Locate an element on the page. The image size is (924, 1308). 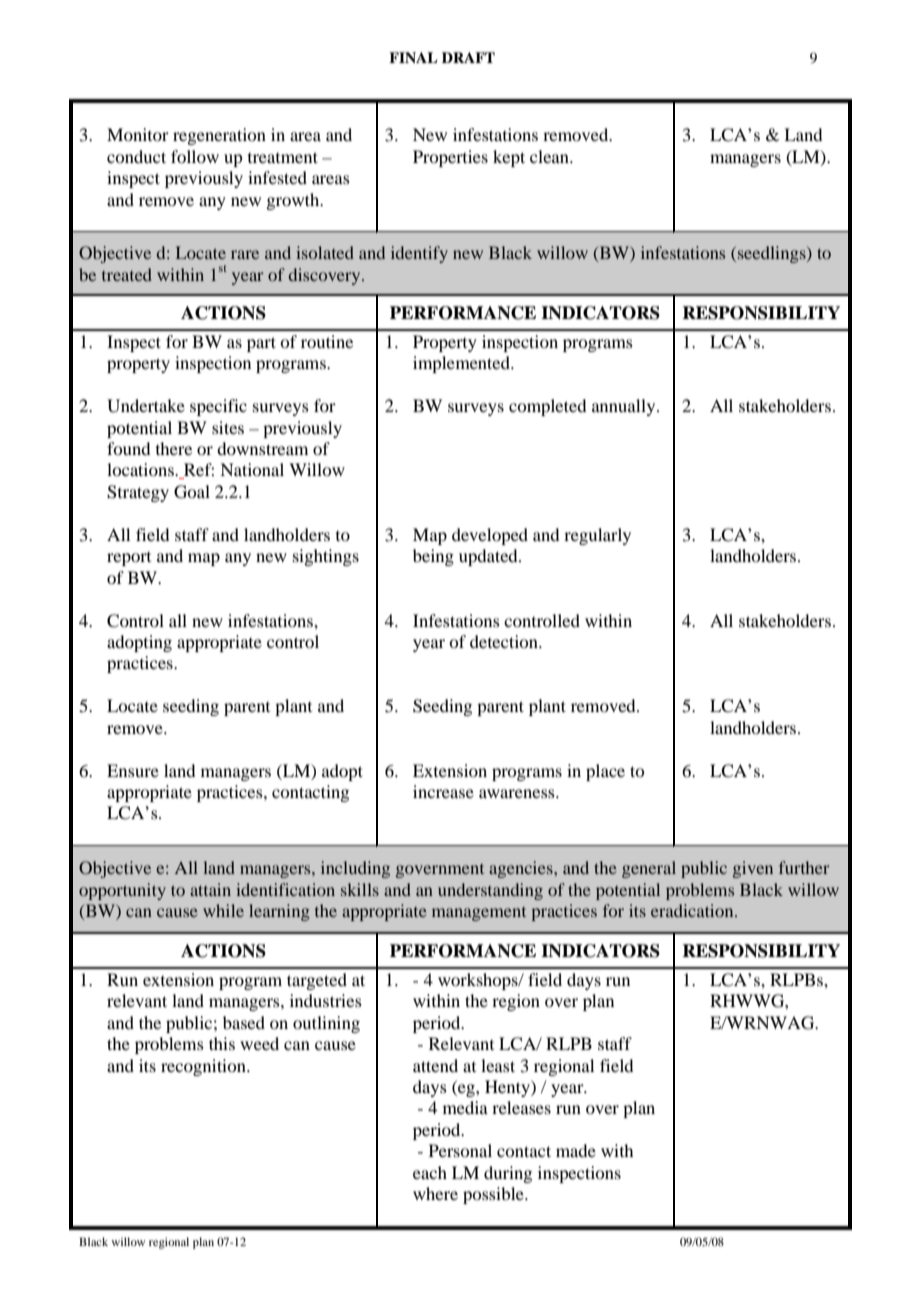
made is located at coordinates (576, 1150).
